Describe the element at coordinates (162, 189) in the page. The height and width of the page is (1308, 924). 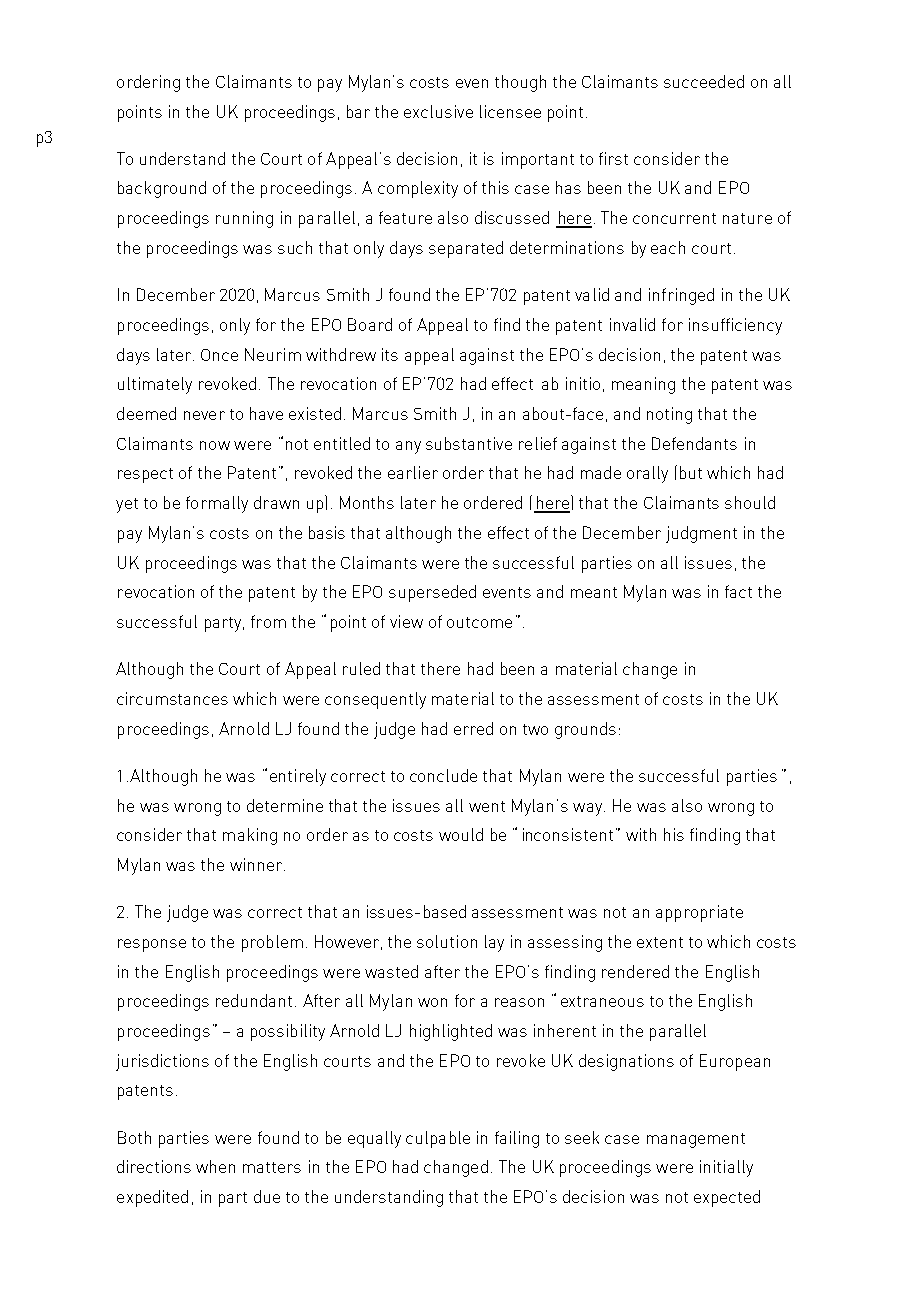
I see `background` at that location.
